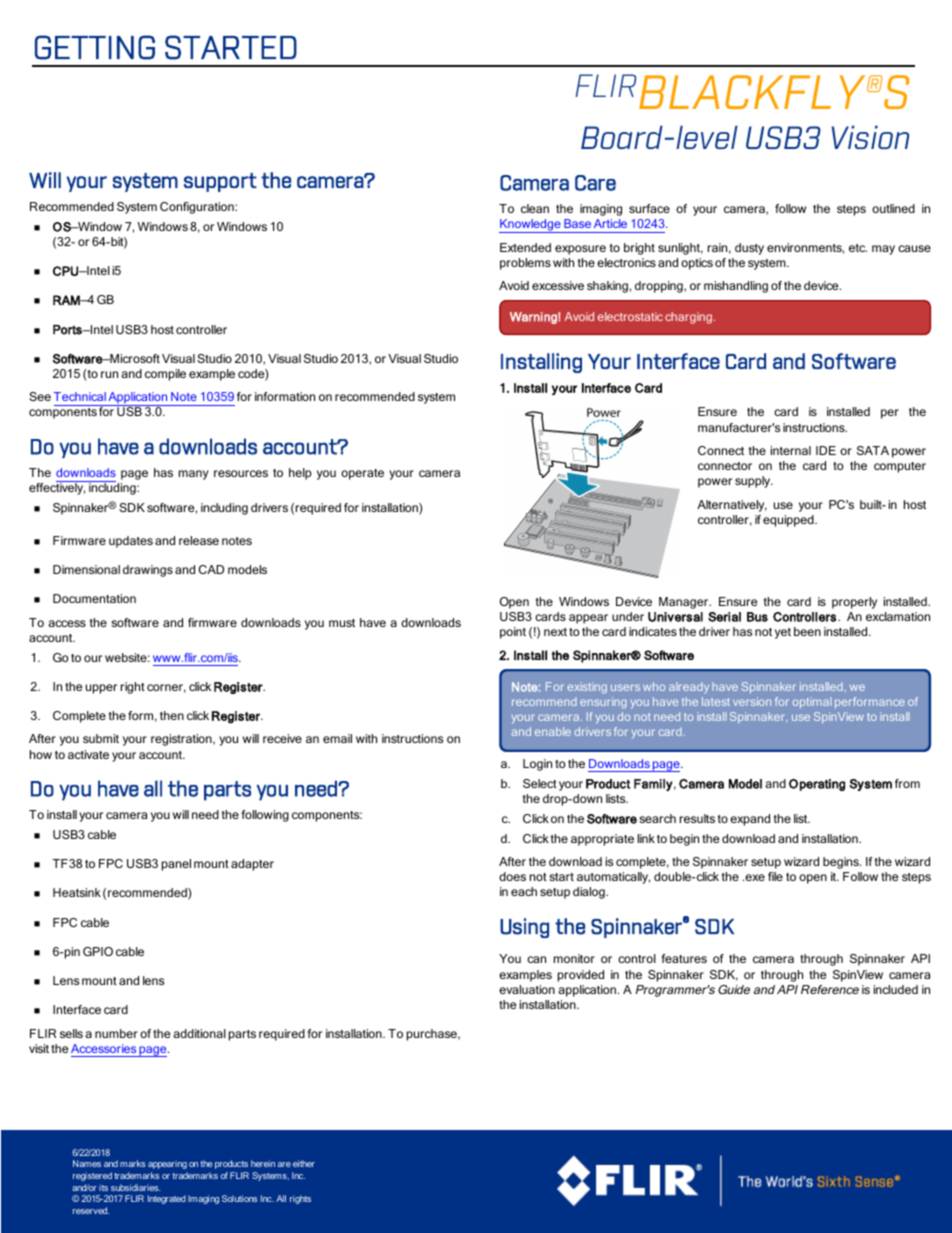  What do you see at coordinates (135, 1187) in the image?
I see `subsidiaries` at bounding box center [135, 1187].
